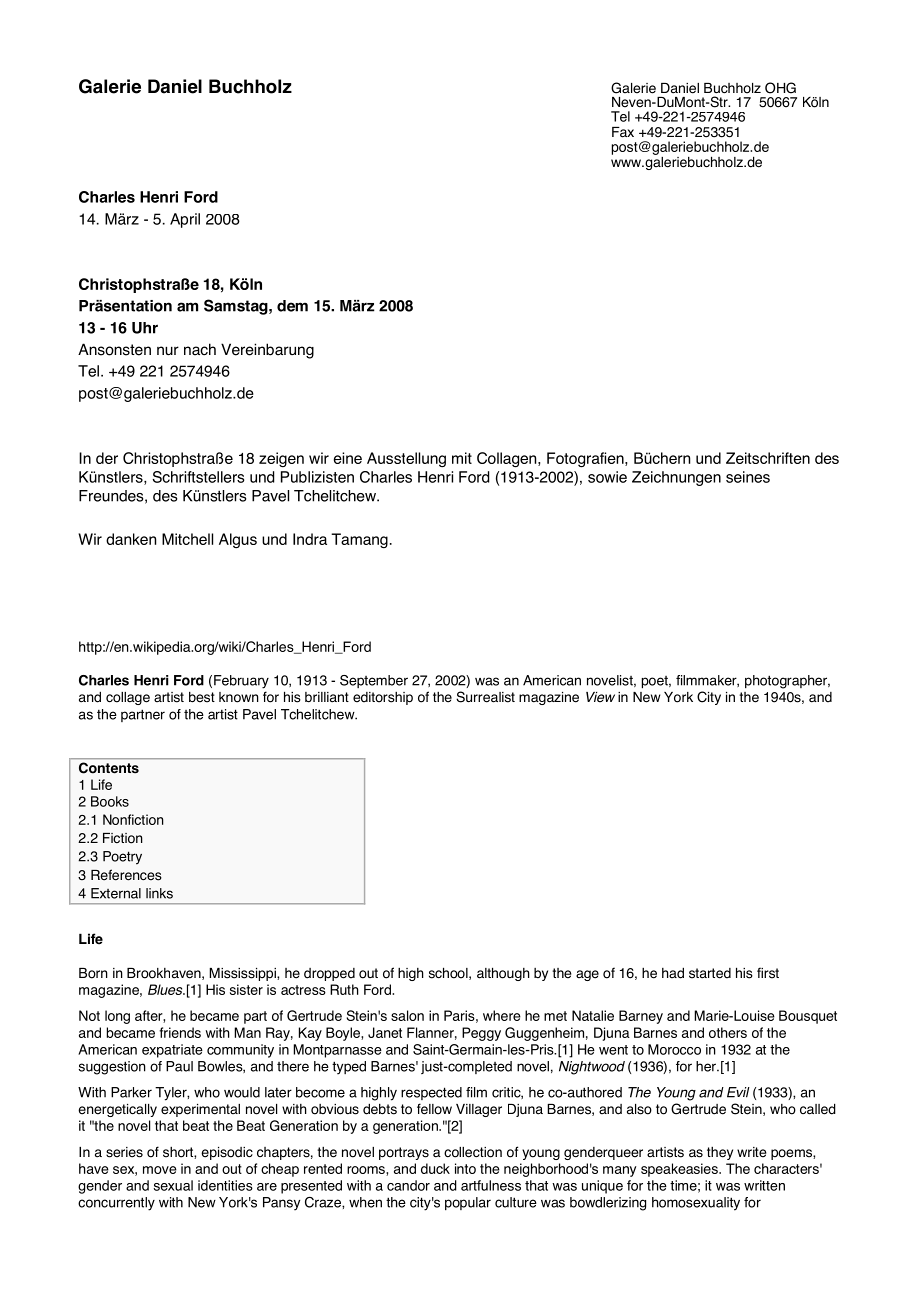 The image size is (924, 1308). What do you see at coordinates (185, 220) in the screenshot?
I see `April` at bounding box center [185, 220].
